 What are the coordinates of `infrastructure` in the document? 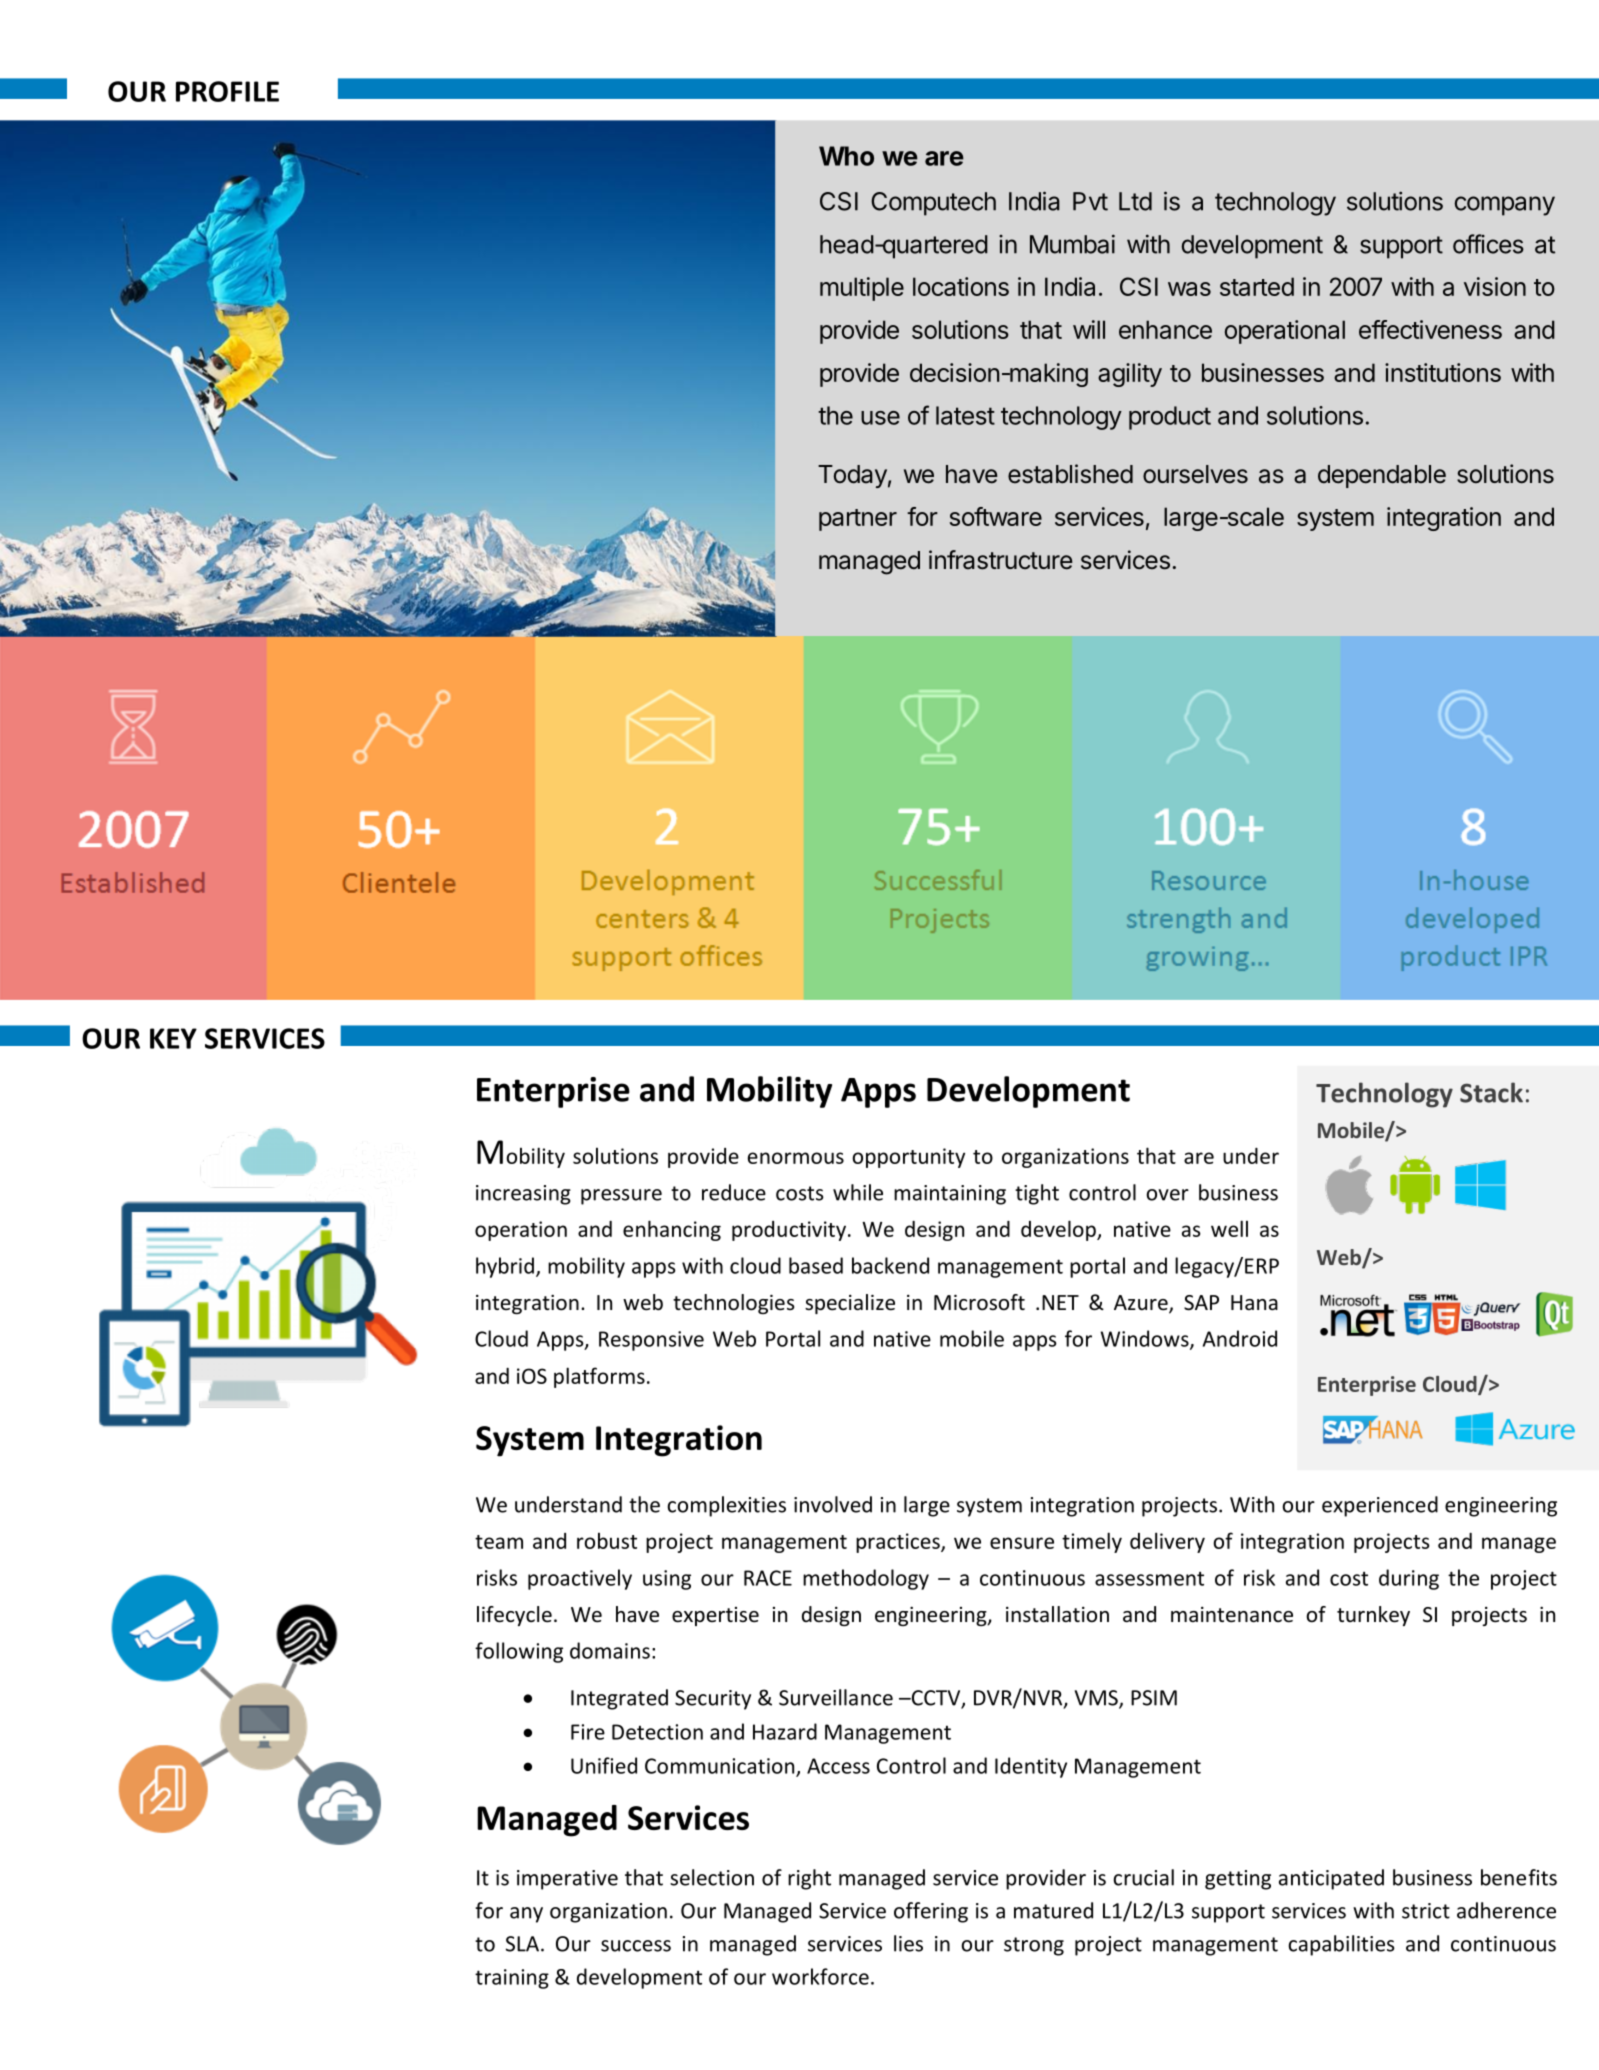 It's located at (1001, 560).
